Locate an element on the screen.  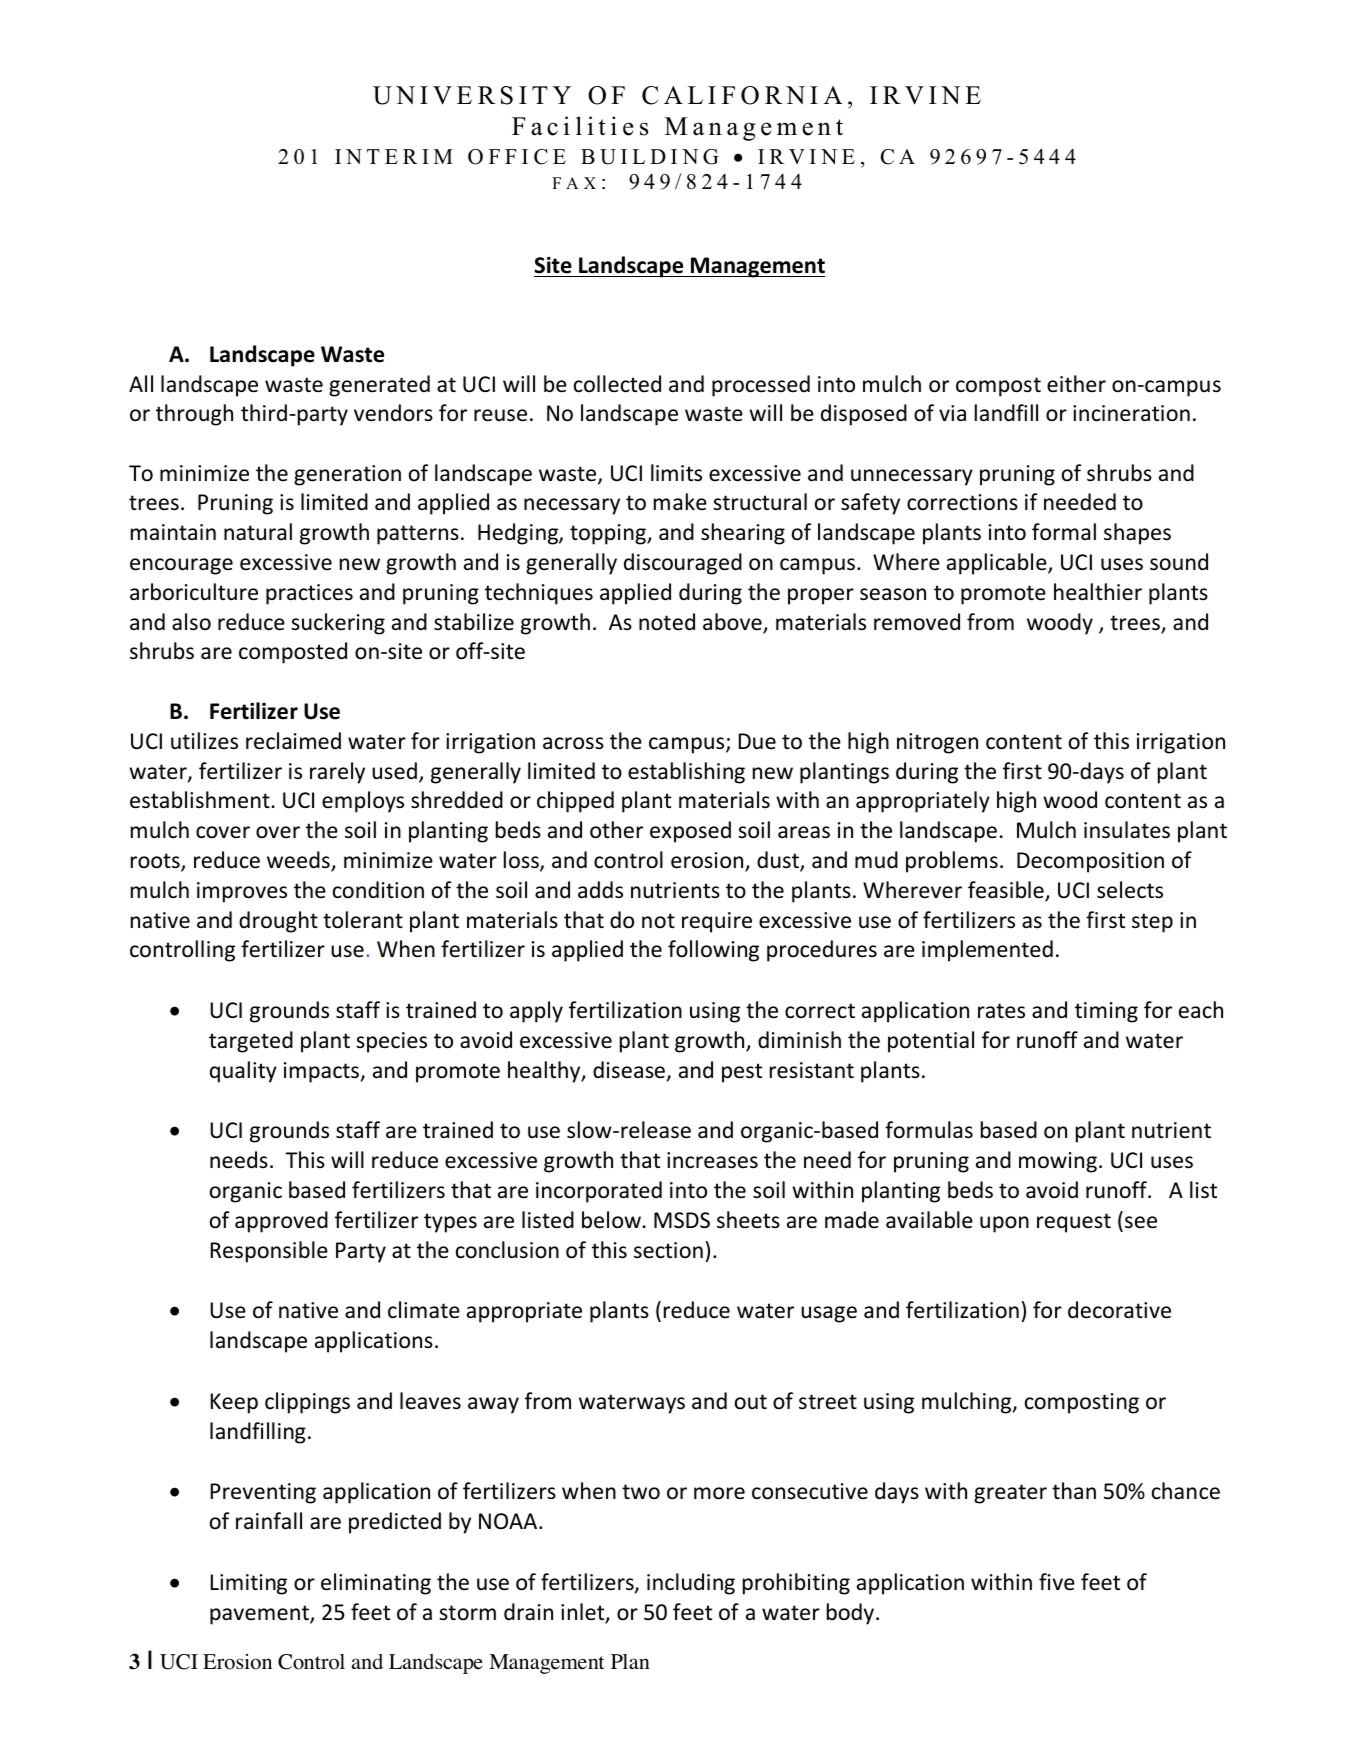
make is located at coordinates (680, 502).
